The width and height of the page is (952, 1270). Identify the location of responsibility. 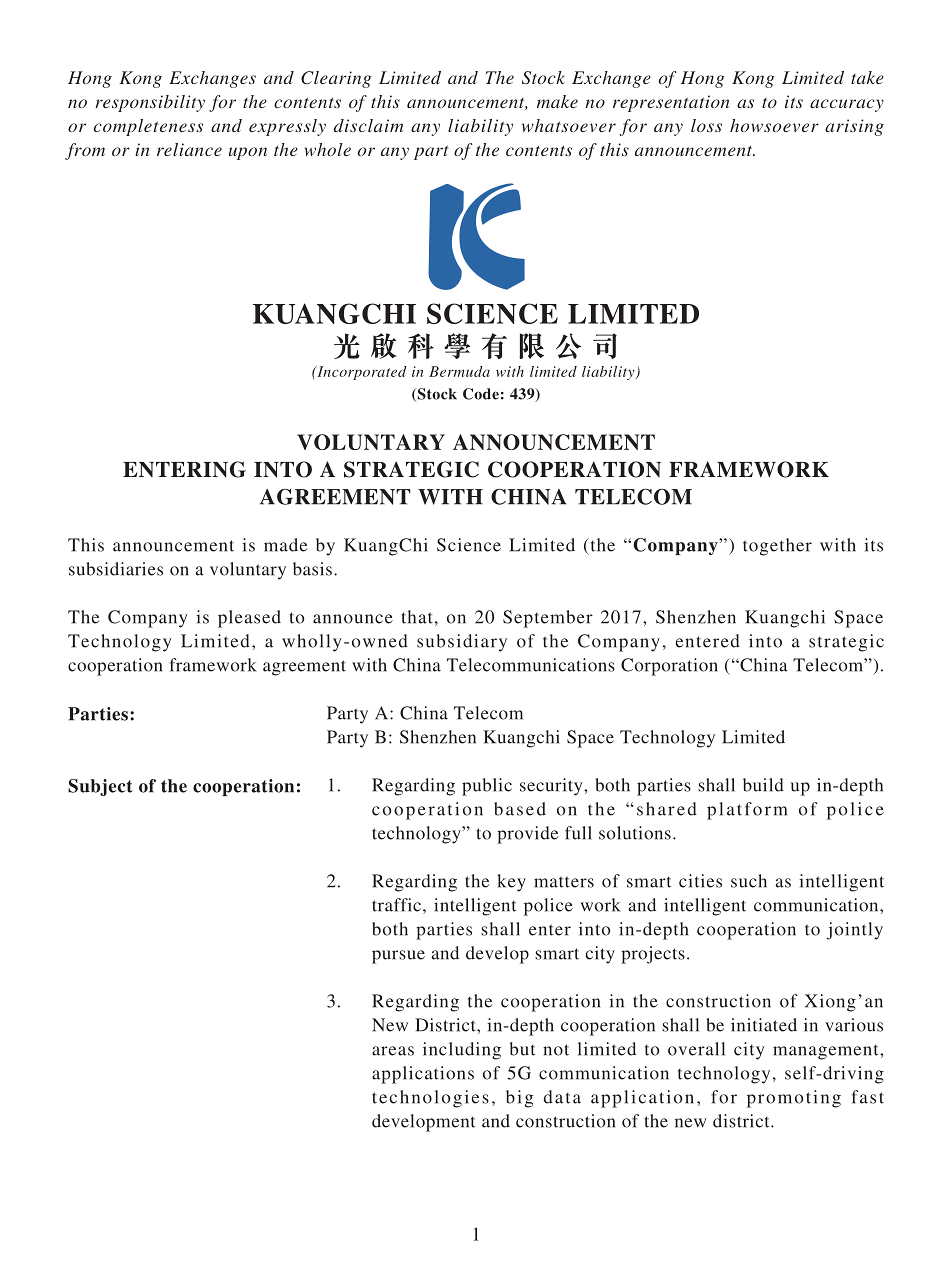
(150, 103).
